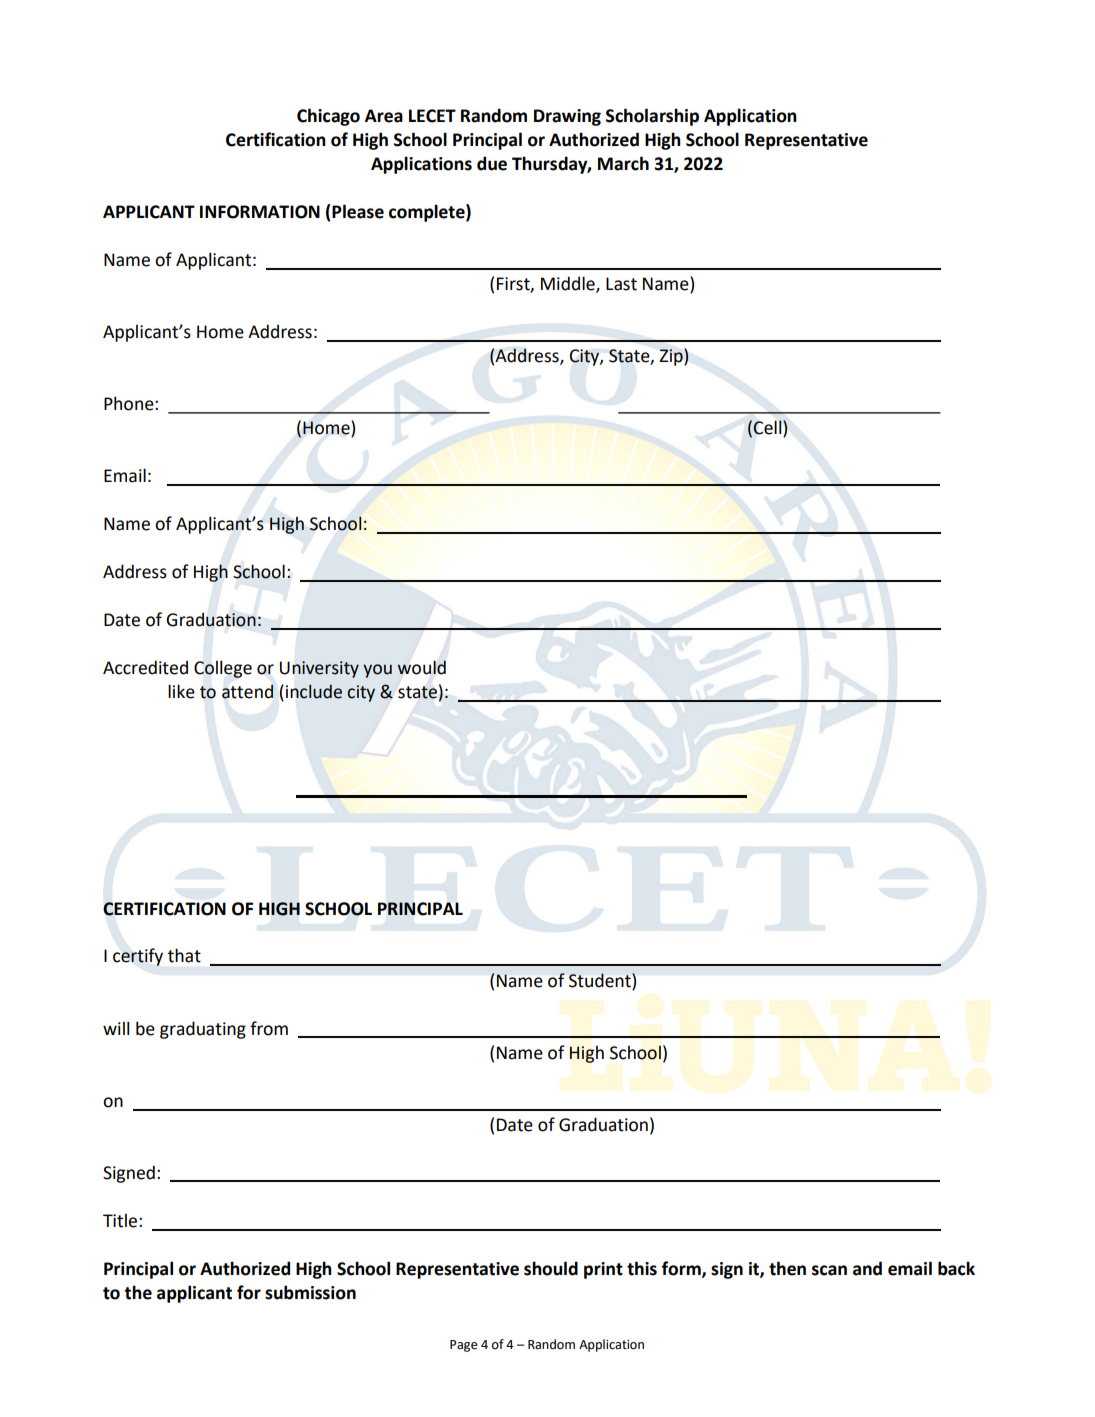 The image size is (1095, 1417). What do you see at coordinates (328, 117) in the image?
I see `Chicago` at bounding box center [328, 117].
